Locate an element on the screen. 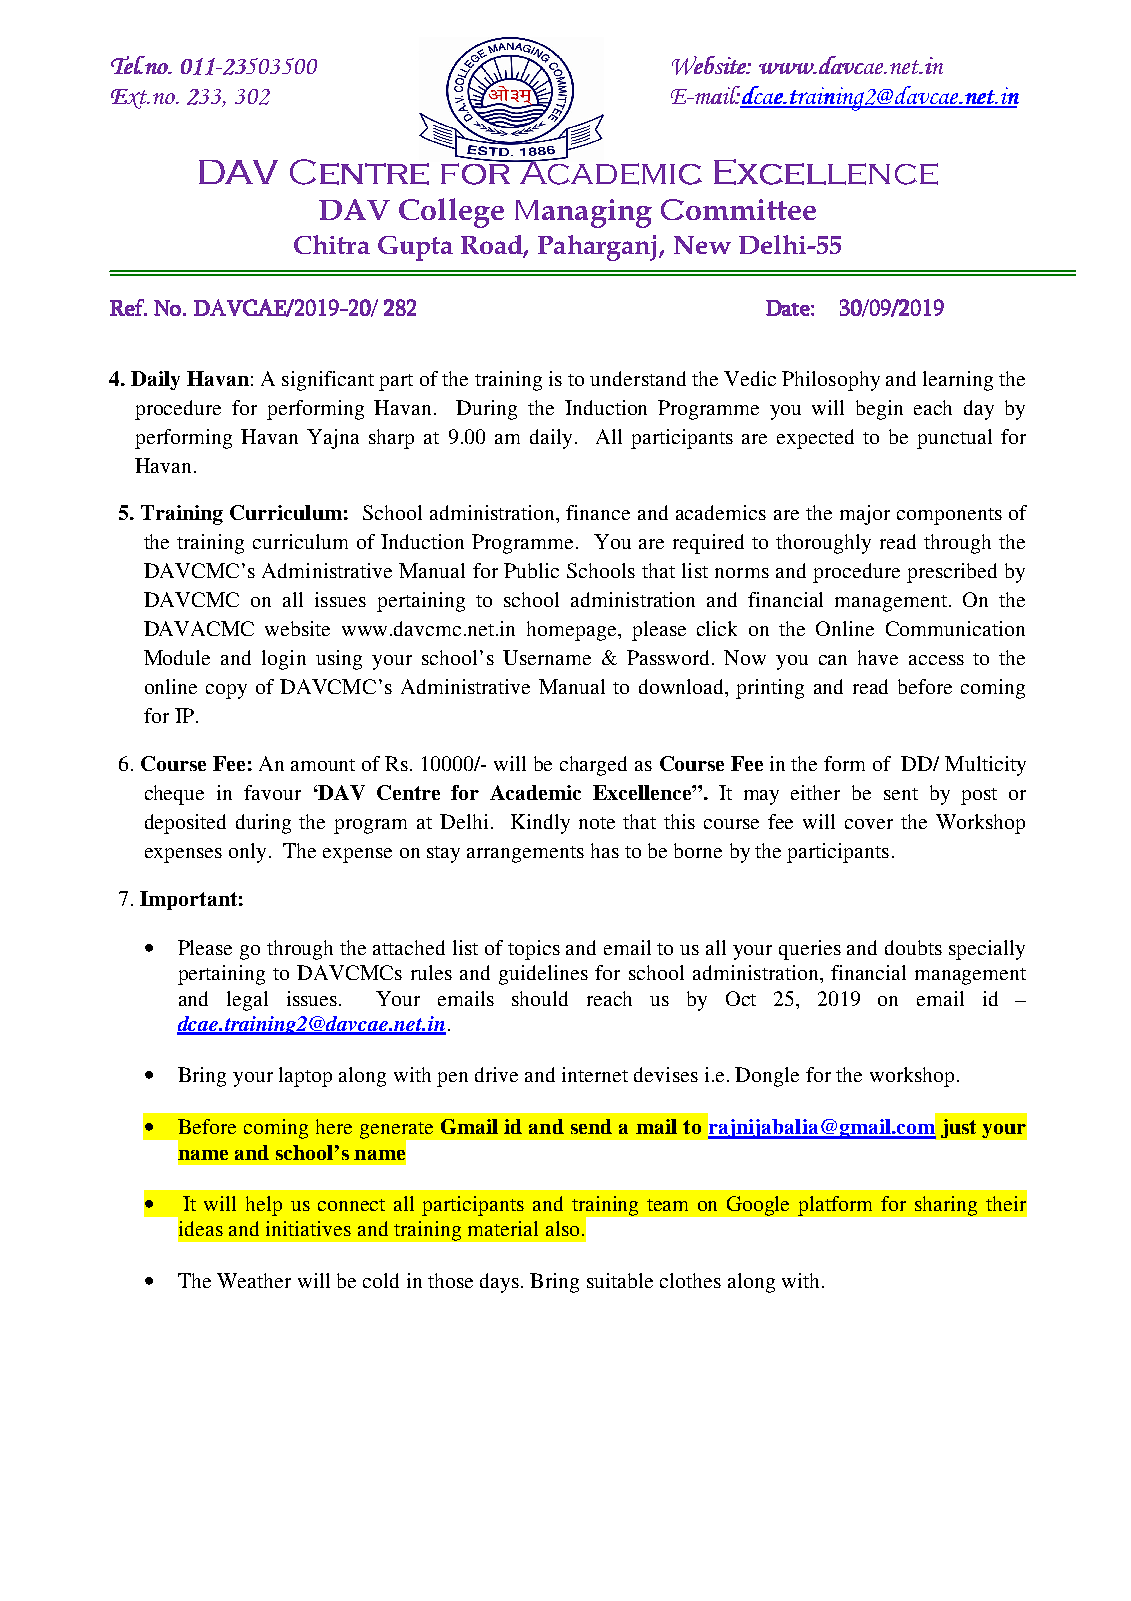 The image size is (1131, 1601). charged is located at coordinates (593, 766).
